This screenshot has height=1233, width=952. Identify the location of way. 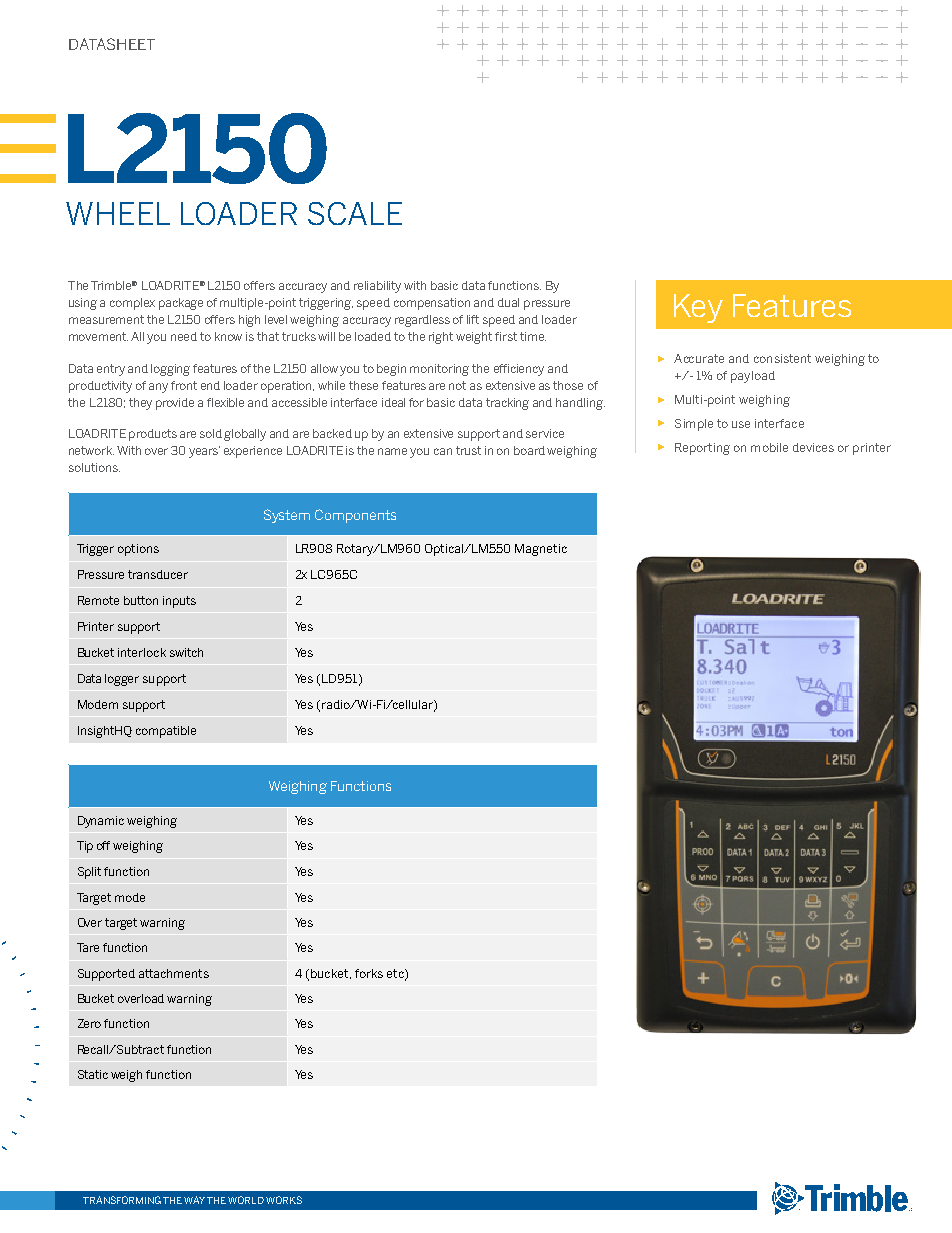
(194, 1200).
